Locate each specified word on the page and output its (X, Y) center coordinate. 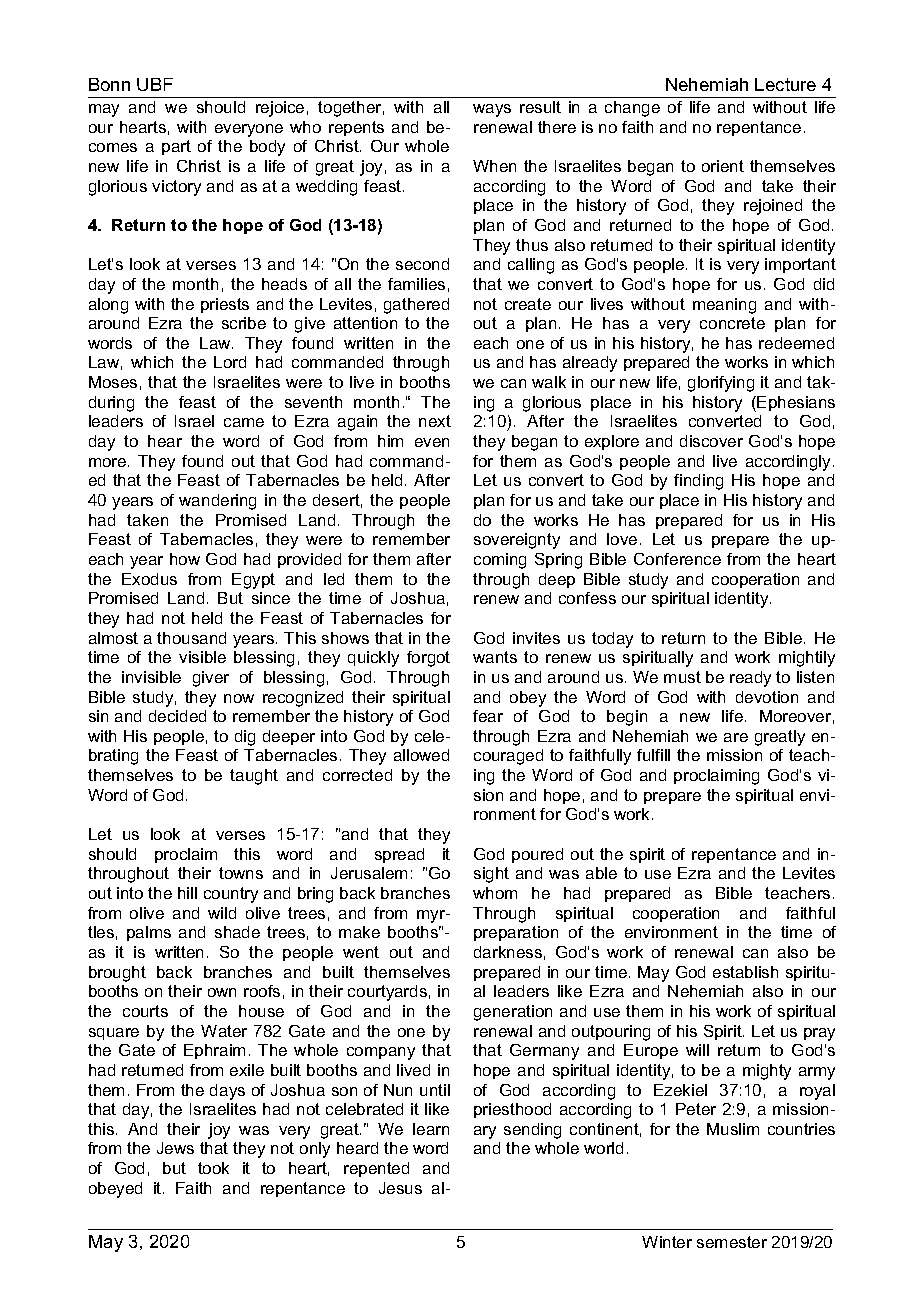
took (213, 1168)
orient (723, 166)
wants (495, 657)
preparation (516, 933)
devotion (767, 697)
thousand (191, 638)
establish (745, 972)
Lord (230, 362)
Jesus (400, 1188)
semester (732, 1242)
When (494, 166)
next (435, 421)
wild (222, 913)
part (176, 147)
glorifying (721, 384)
